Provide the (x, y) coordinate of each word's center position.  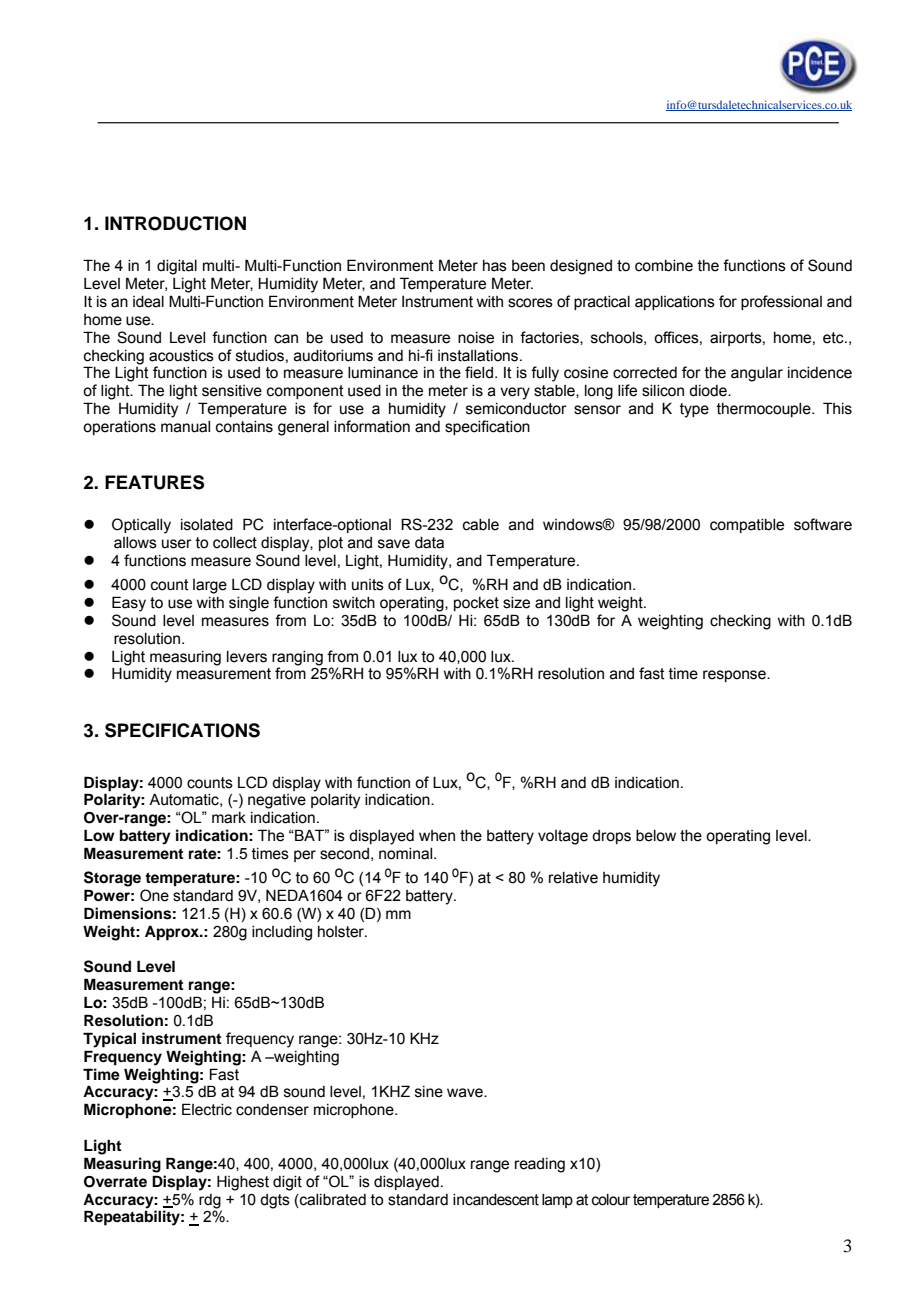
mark (229, 818)
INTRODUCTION (175, 223)
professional (781, 302)
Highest (243, 1183)
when (437, 836)
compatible (747, 526)
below (656, 836)
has (495, 266)
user (177, 544)
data (429, 543)
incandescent (496, 1200)
